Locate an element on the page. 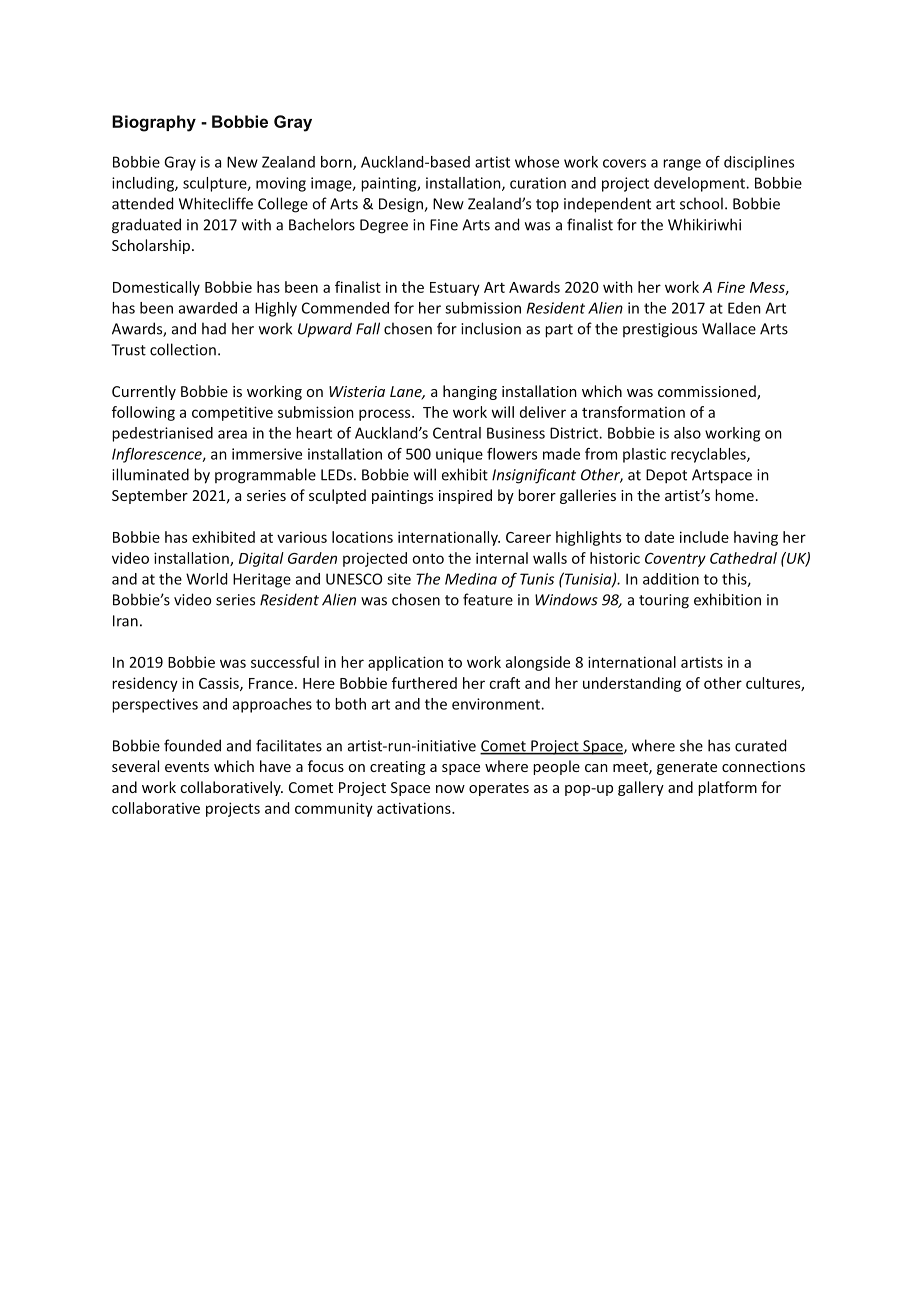  Biography is located at coordinates (154, 123).
